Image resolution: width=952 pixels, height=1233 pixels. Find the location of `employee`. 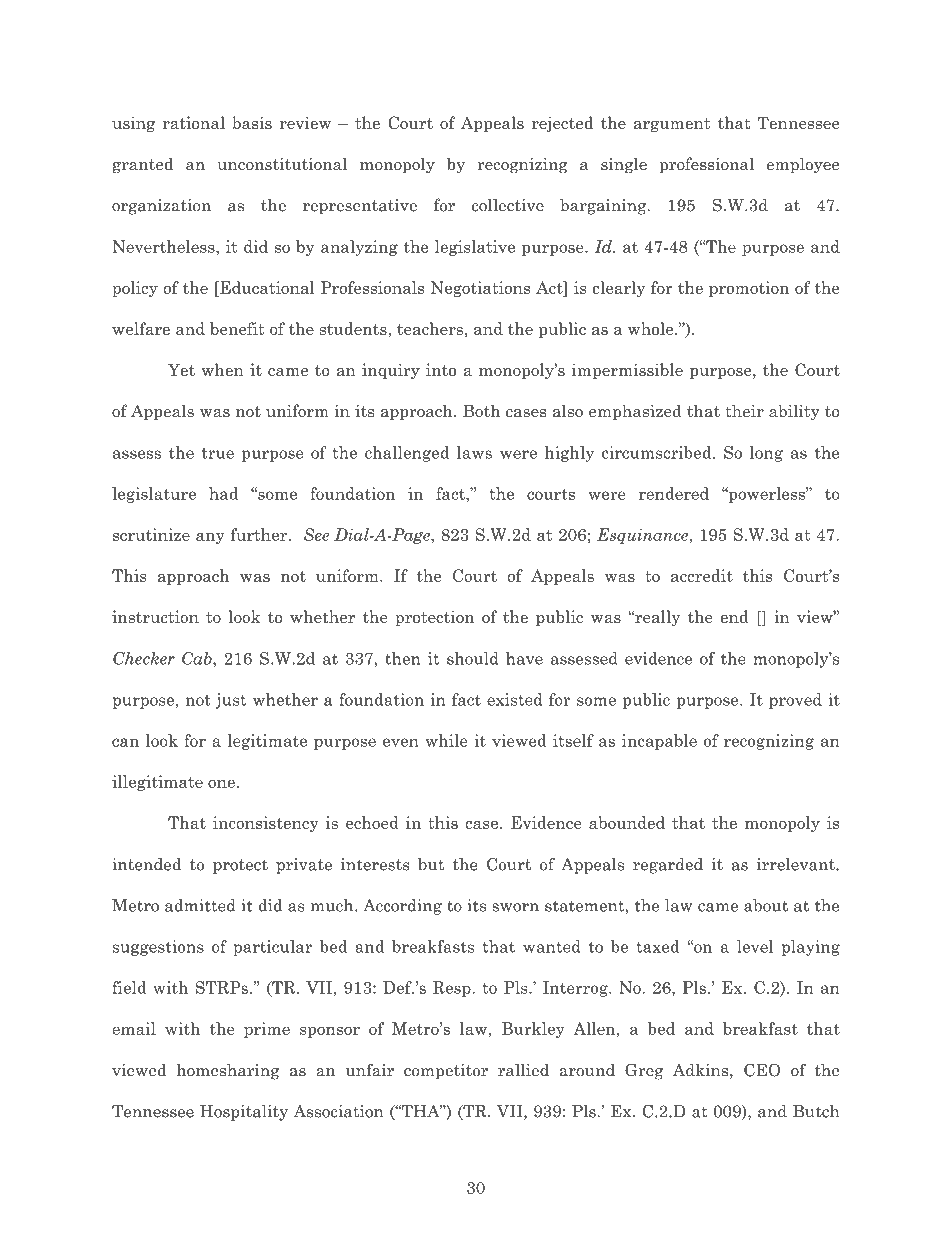

employee is located at coordinates (803, 165).
